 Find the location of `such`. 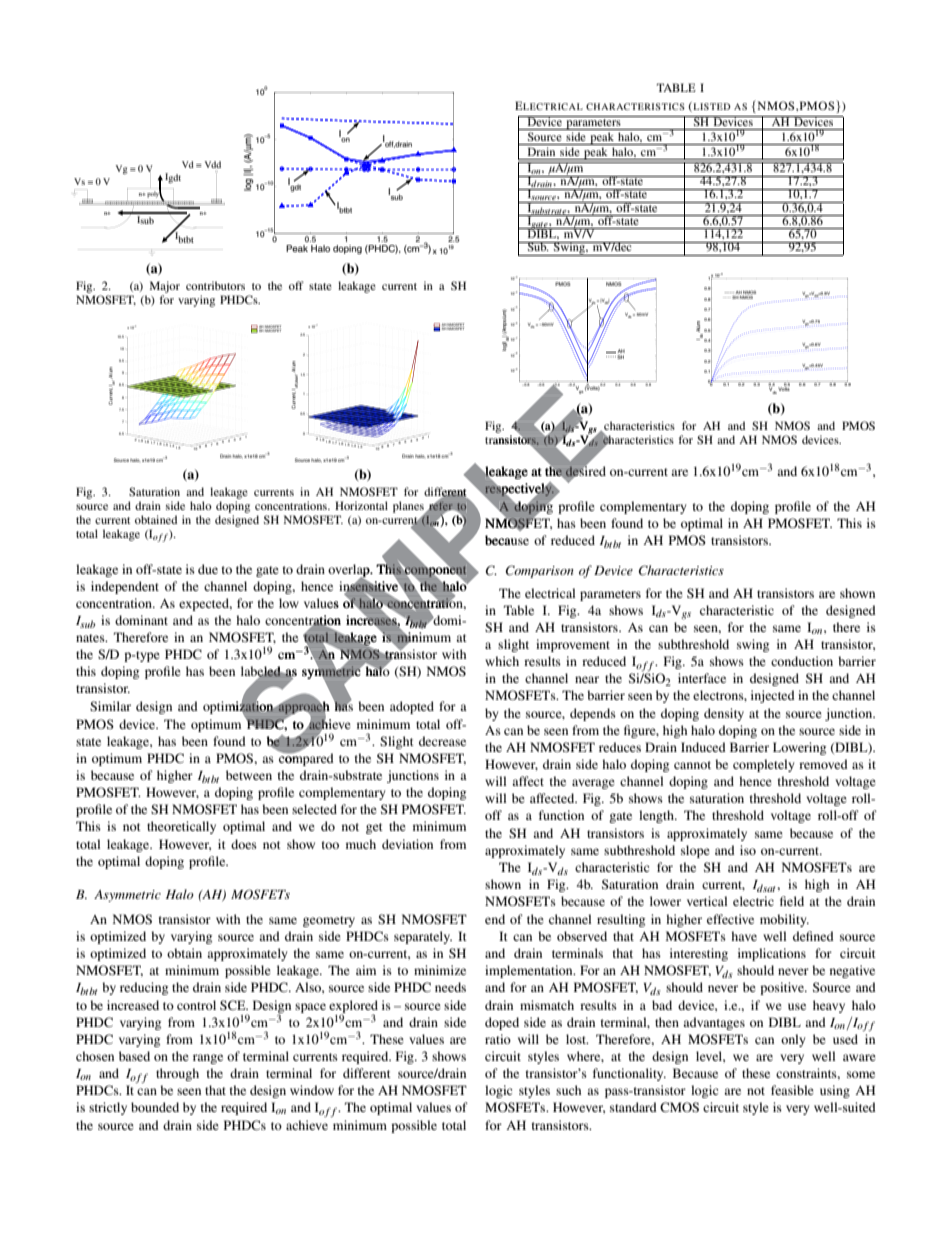

such is located at coordinates (568, 1090).
